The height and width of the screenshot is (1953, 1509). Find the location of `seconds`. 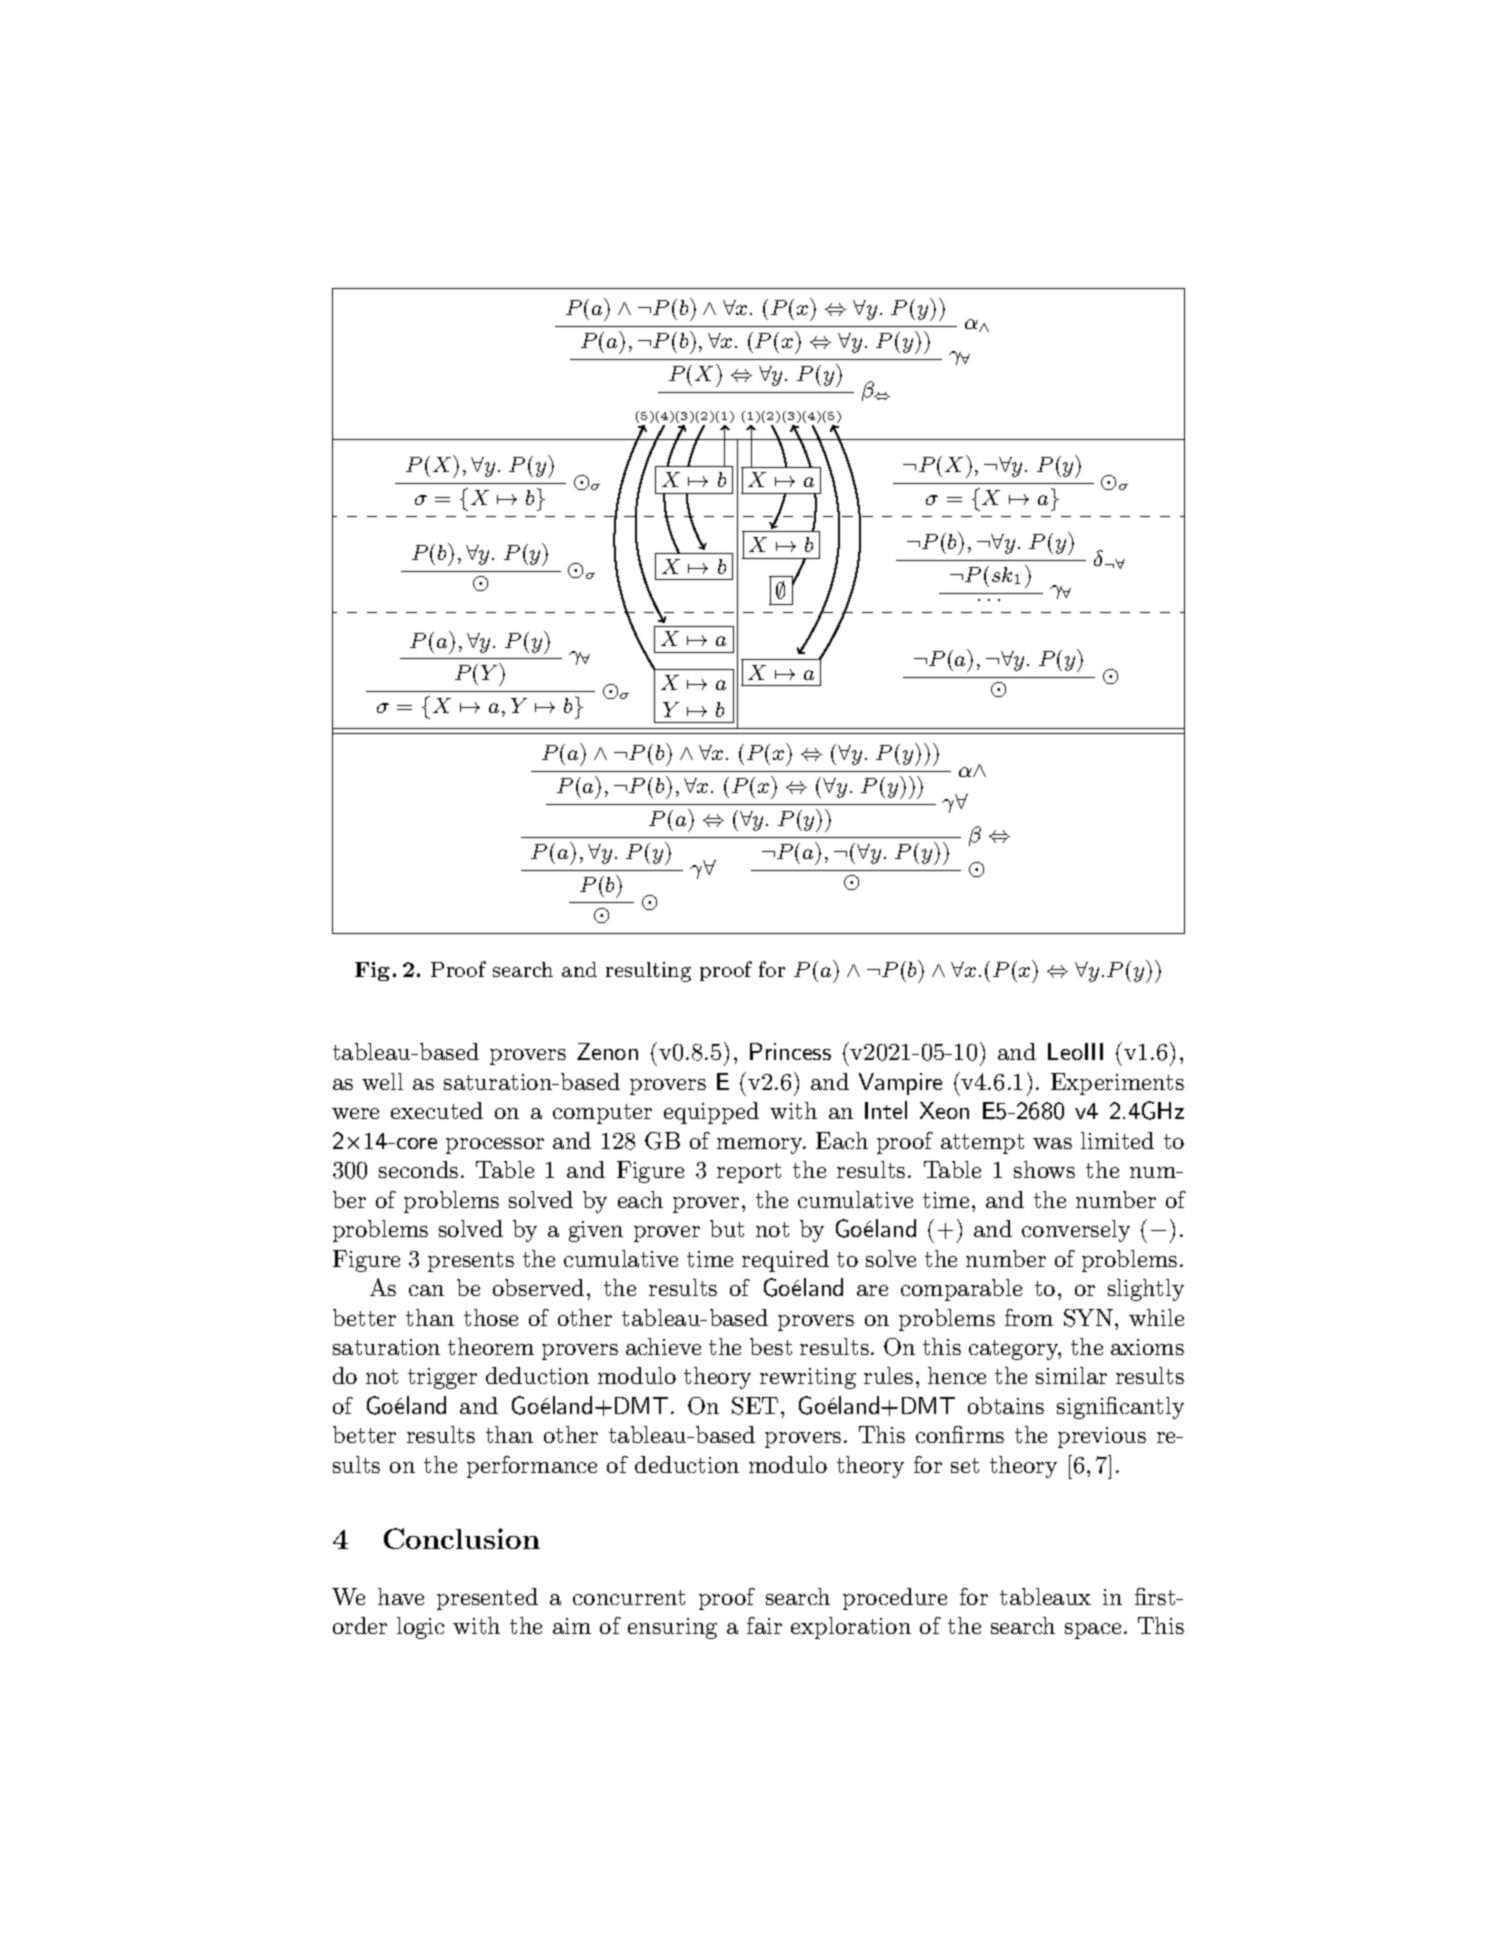

seconds is located at coordinates (418, 1169).
